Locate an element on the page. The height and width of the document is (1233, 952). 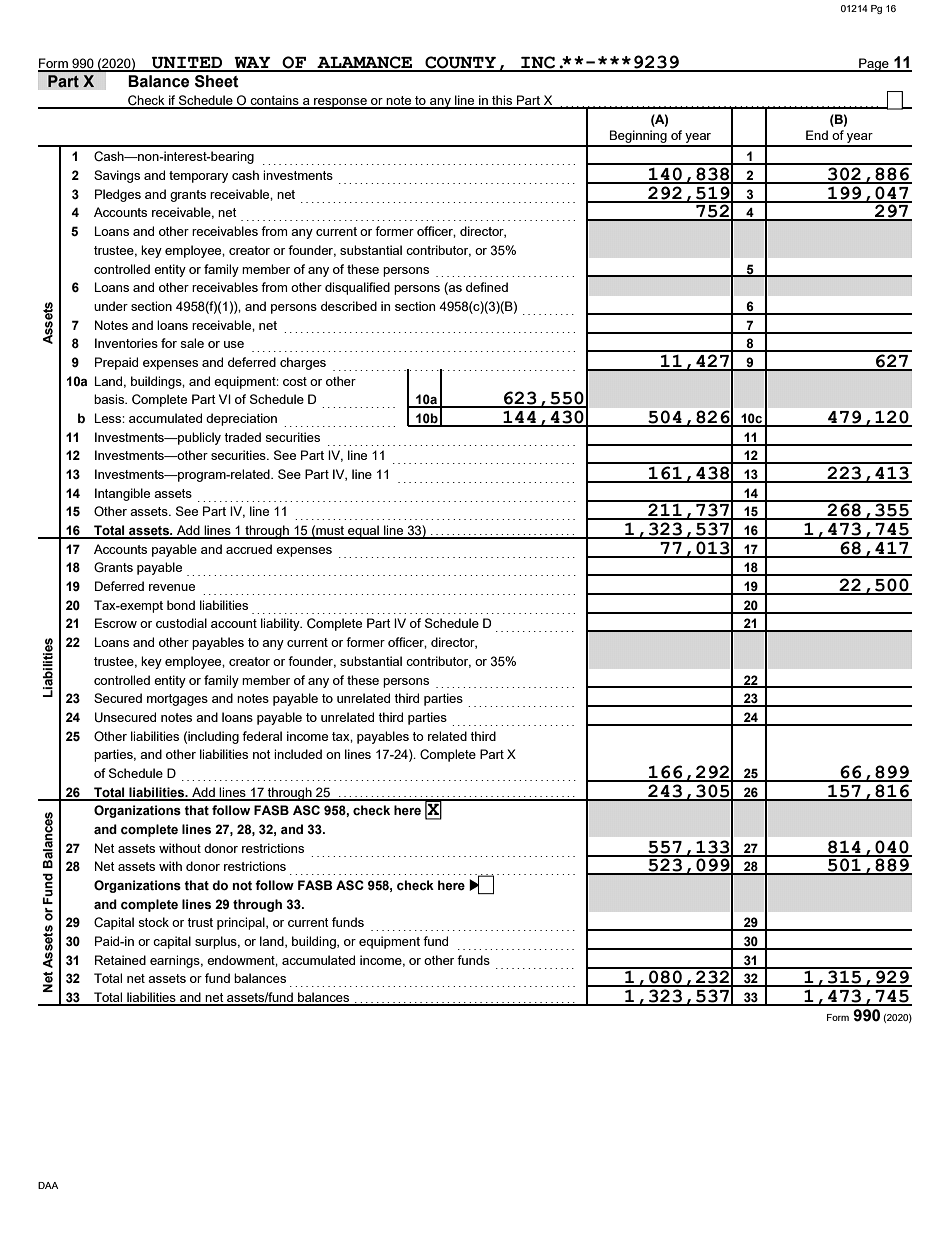
DAA is located at coordinates (48, 1185).
